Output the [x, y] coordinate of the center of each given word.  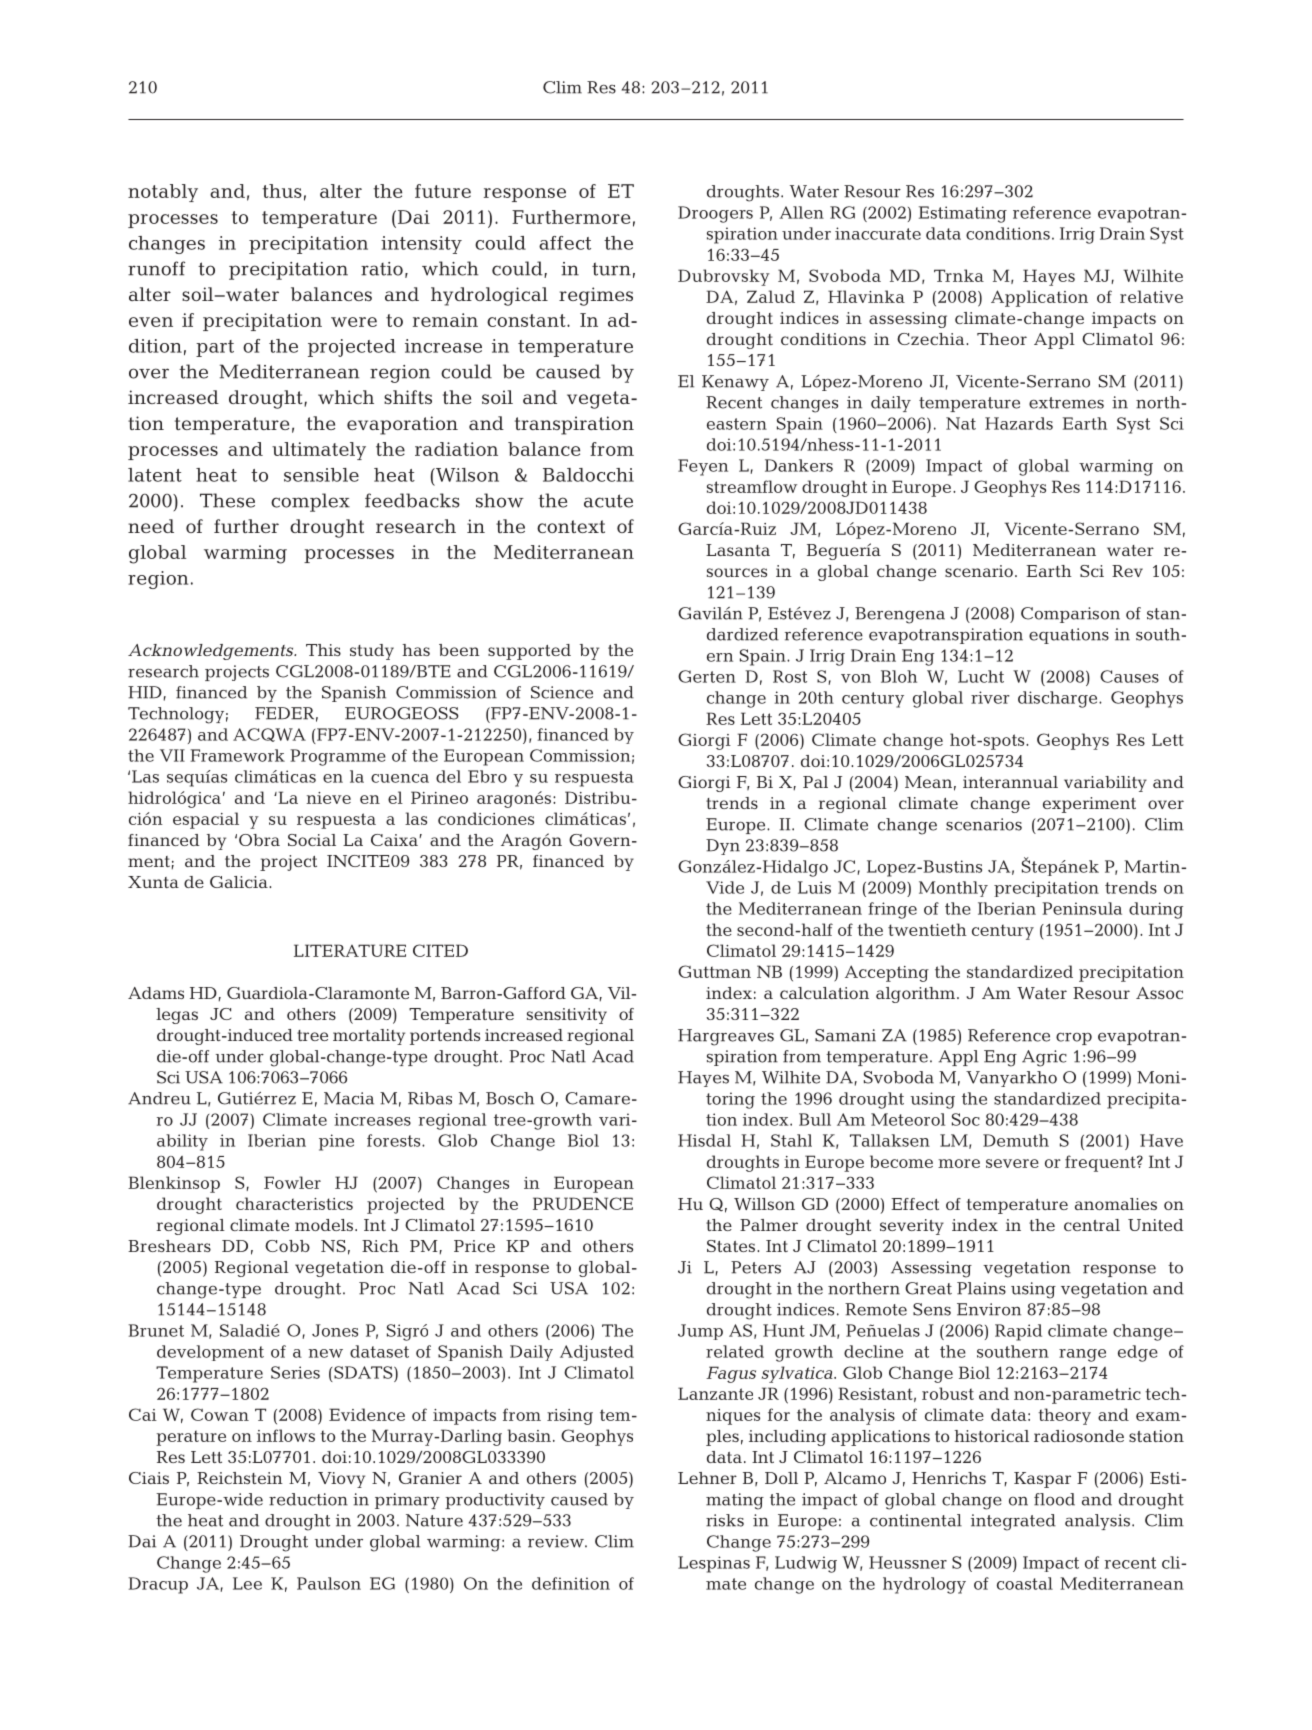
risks [725, 1520]
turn [611, 269]
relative [1151, 296]
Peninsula [1082, 908]
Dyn [723, 847]
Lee [247, 1583]
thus [282, 191]
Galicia [240, 882]
